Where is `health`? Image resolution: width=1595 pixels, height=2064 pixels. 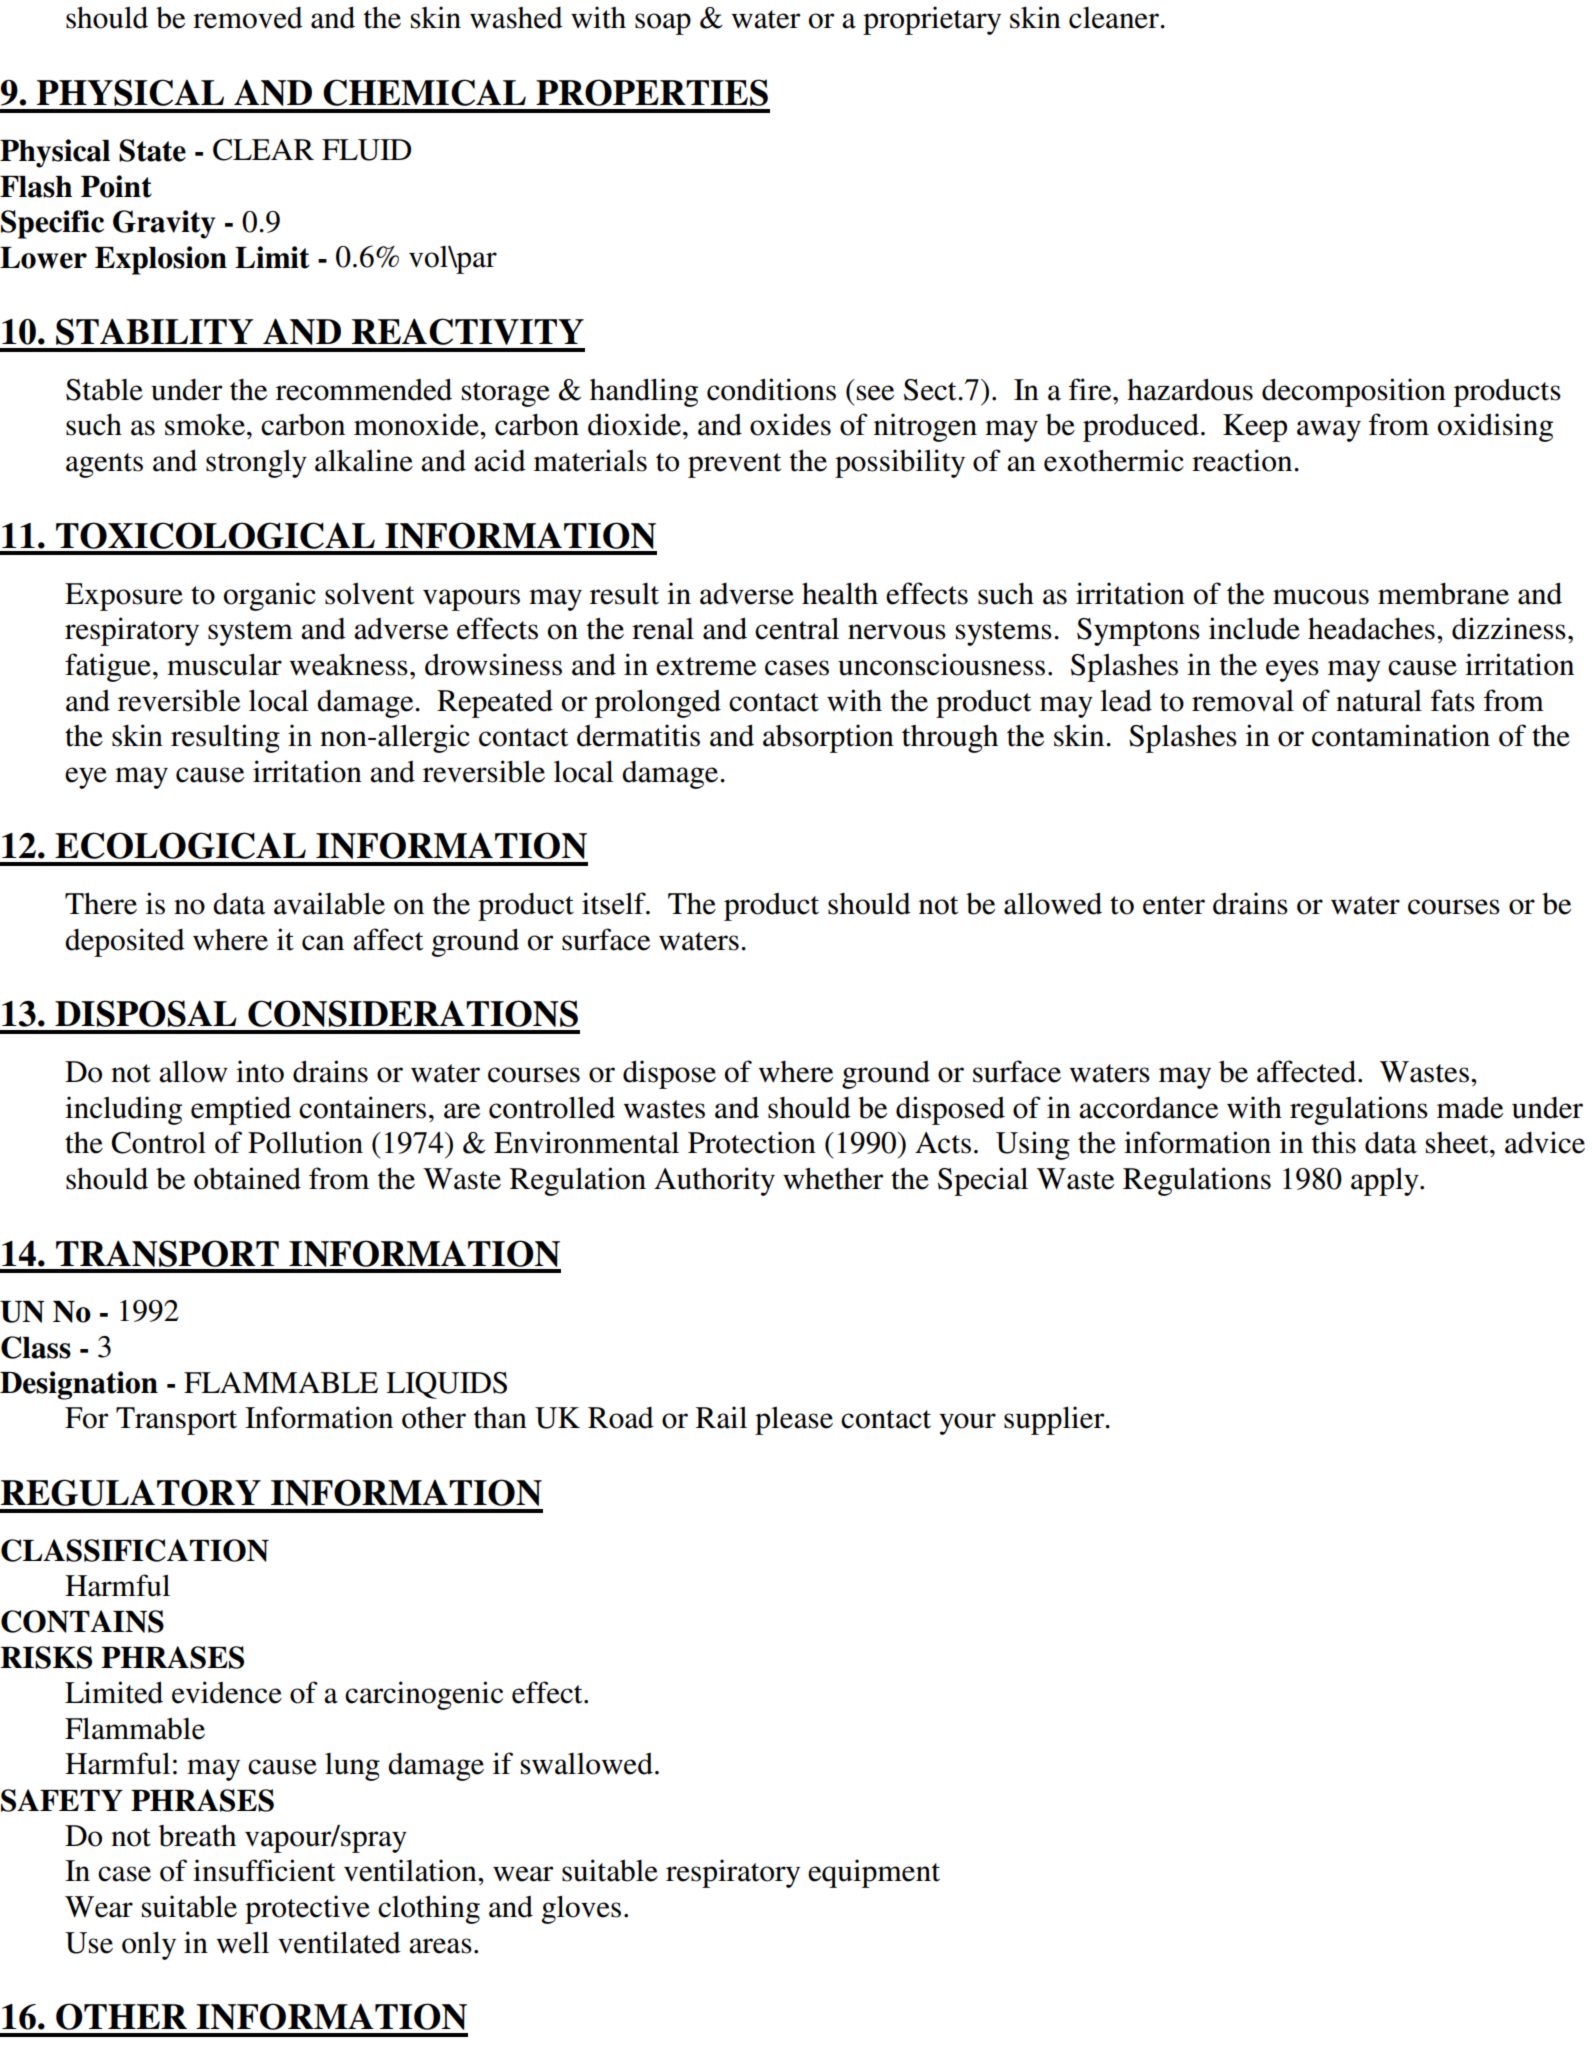
health is located at coordinates (840, 593).
